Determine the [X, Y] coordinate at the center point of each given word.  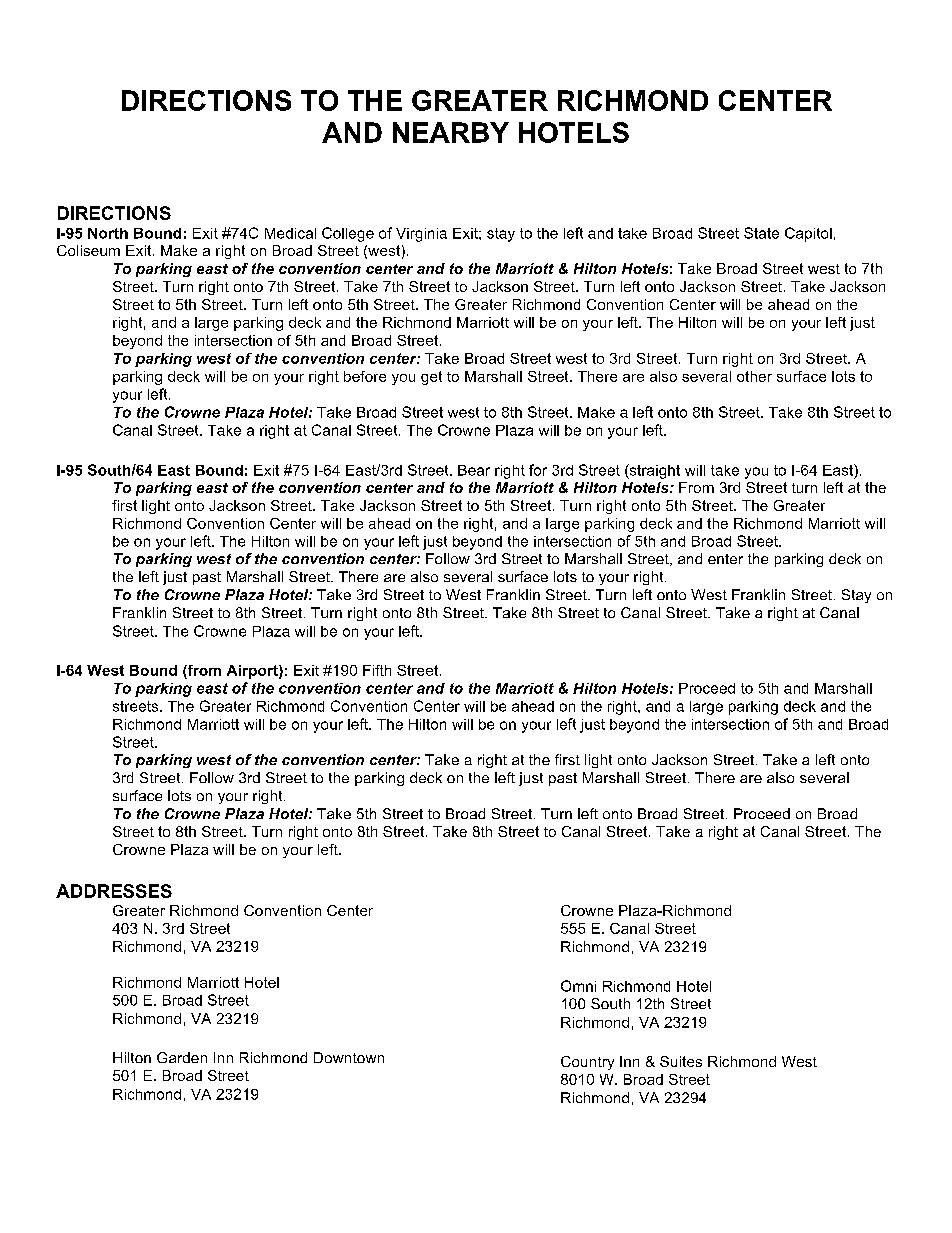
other [754, 376]
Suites [681, 1061]
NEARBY [451, 132]
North [108, 233]
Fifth [377, 670]
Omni [578, 986]
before [365, 376]
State [761, 233]
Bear [474, 470]
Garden [182, 1057]
